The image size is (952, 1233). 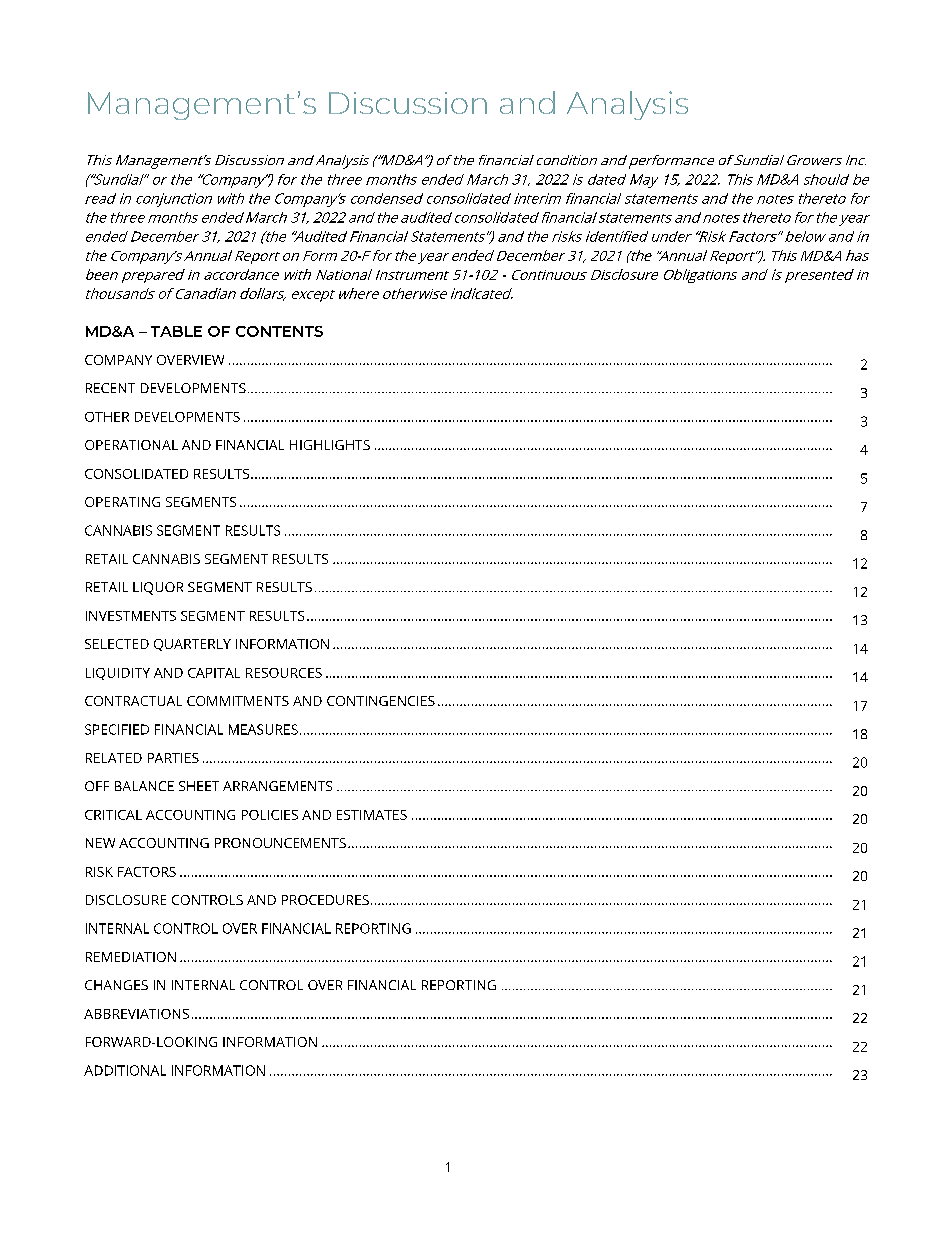 I want to click on ADDITIONAL, so click(x=125, y=1070).
